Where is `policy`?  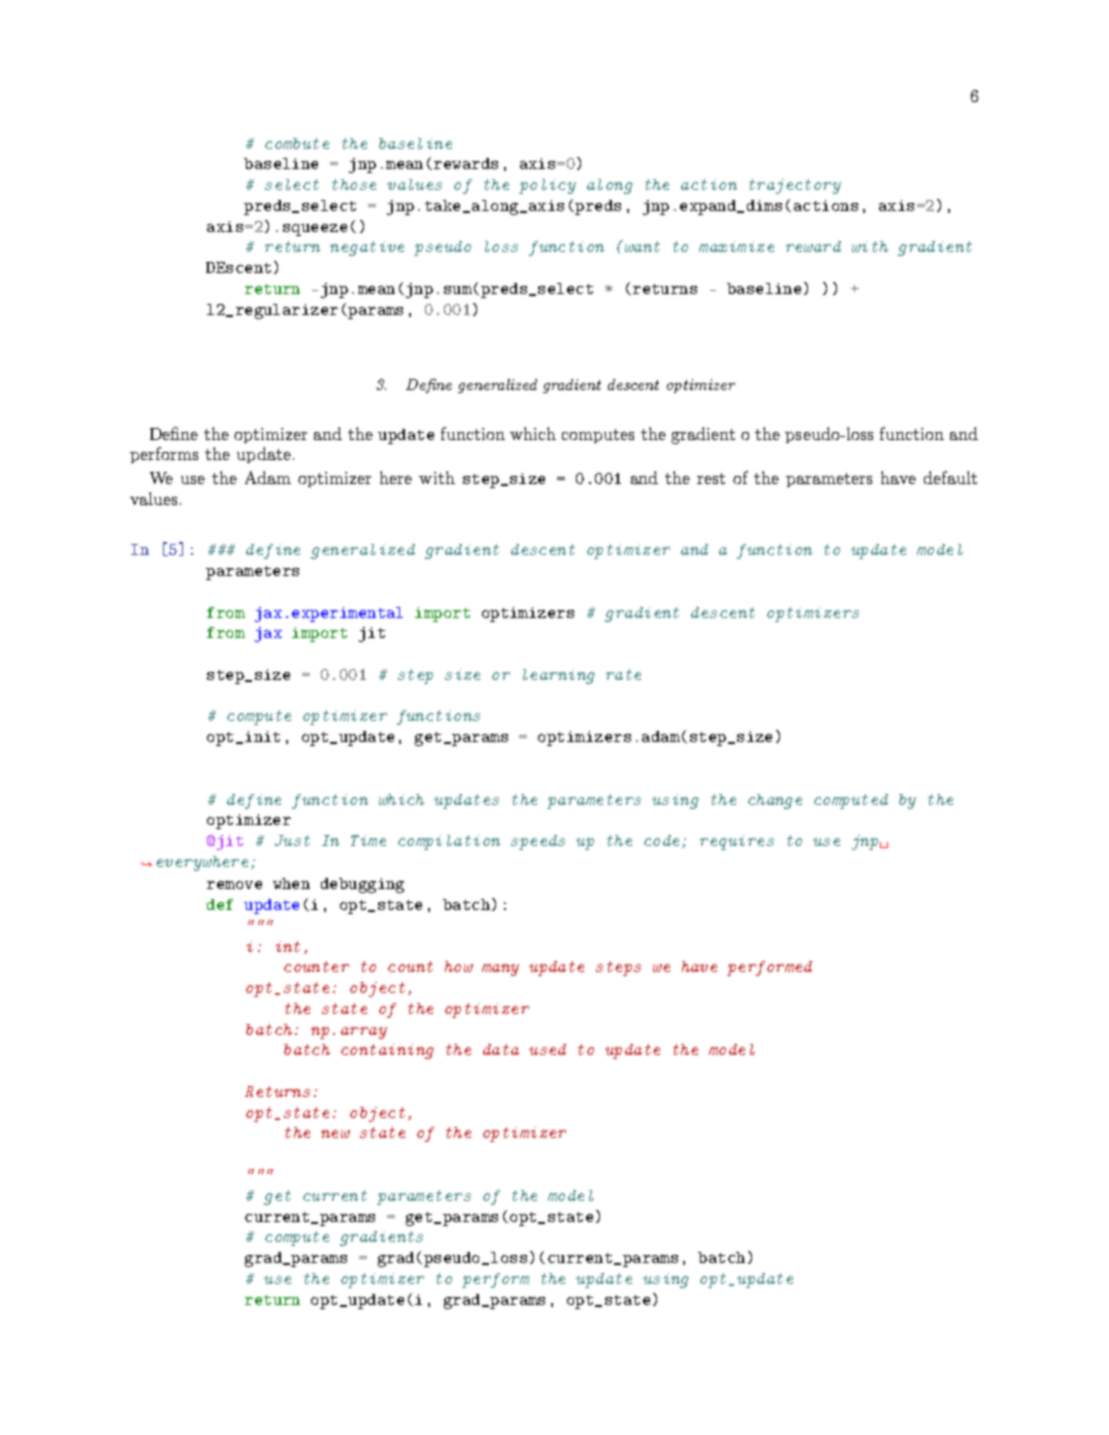 policy is located at coordinates (547, 186).
